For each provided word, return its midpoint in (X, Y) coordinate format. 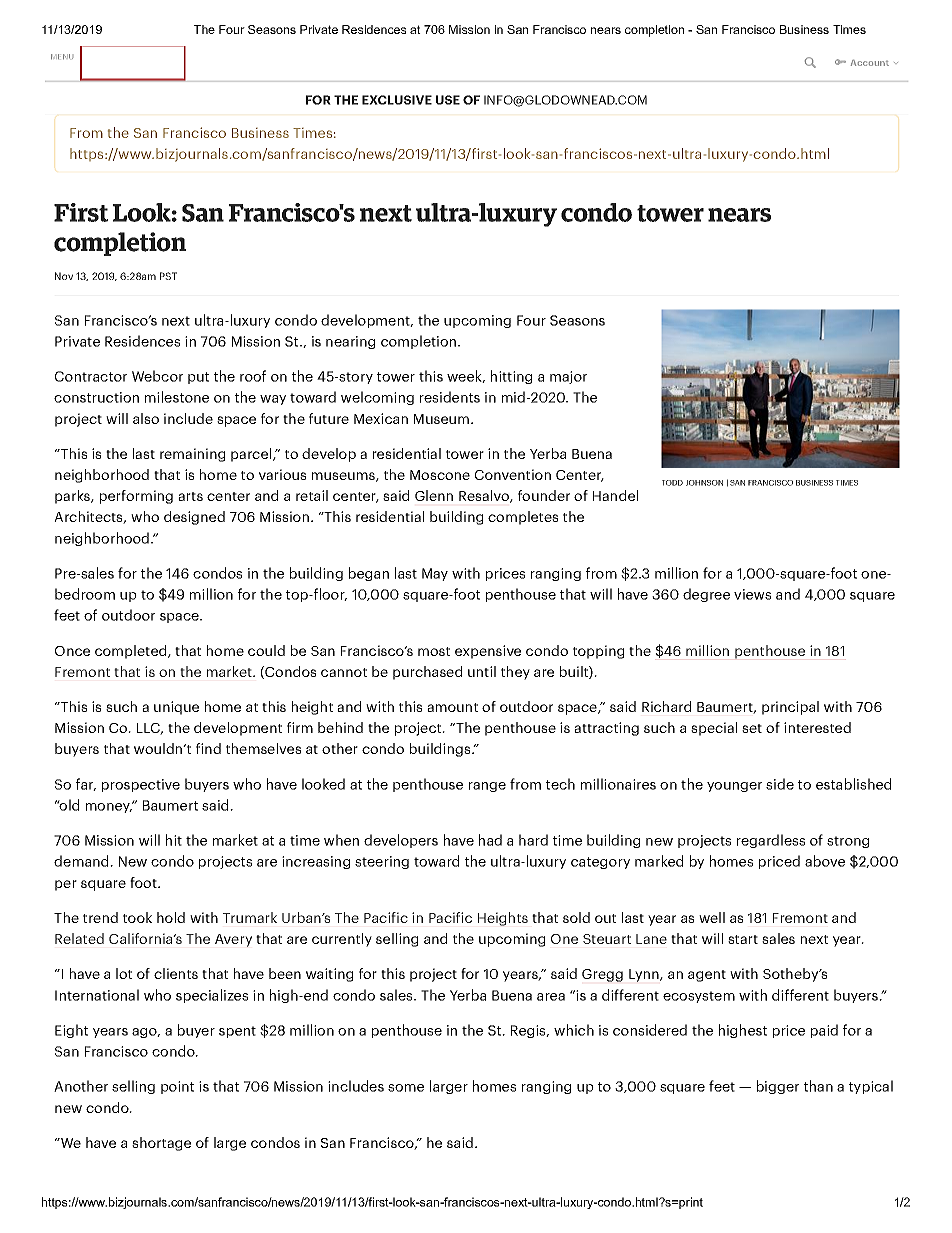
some (406, 1088)
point (177, 1087)
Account (870, 63)
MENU (62, 56)
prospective (141, 785)
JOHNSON (704, 483)
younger (734, 787)
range (487, 787)
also (146, 418)
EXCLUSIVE (397, 100)
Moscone (440, 475)
